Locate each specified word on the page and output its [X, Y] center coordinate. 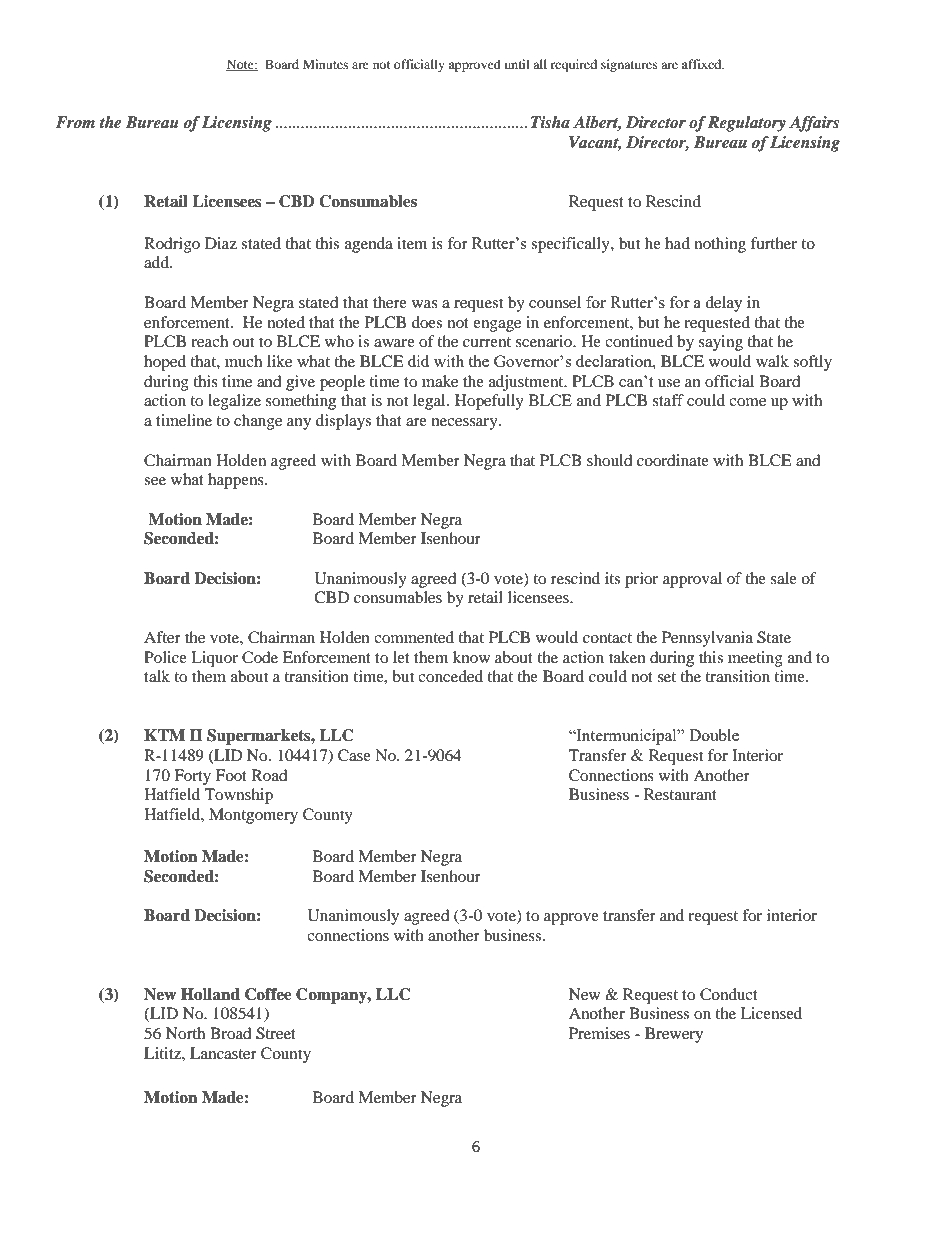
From [75, 122]
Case [354, 755]
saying [721, 343]
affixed [703, 64]
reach [209, 341]
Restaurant [680, 794]
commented [414, 637]
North [185, 1033]
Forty [192, 777]
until [517, 64]
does [427, 322]
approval [692, 580]
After [162, 637]
